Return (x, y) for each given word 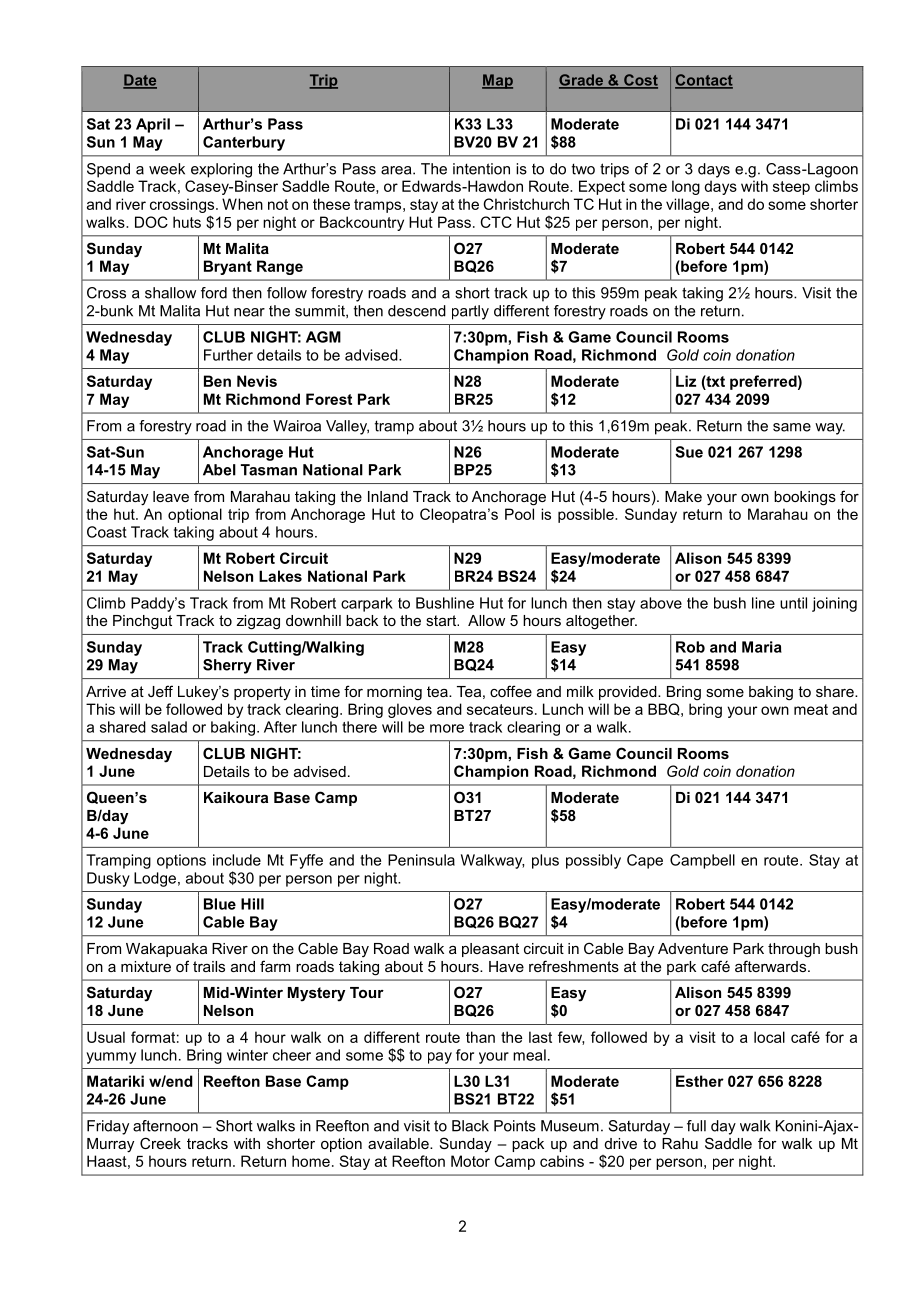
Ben (217, 381)
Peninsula (421, 860)
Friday (108, 1127)
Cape (645, 861)
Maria (762, 647)
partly (470, 312)
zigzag (258, 622)
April (153, 125)
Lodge (155, 879)
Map (497, 81)
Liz (686, 381)
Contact (704, 81)
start (442, 620)
